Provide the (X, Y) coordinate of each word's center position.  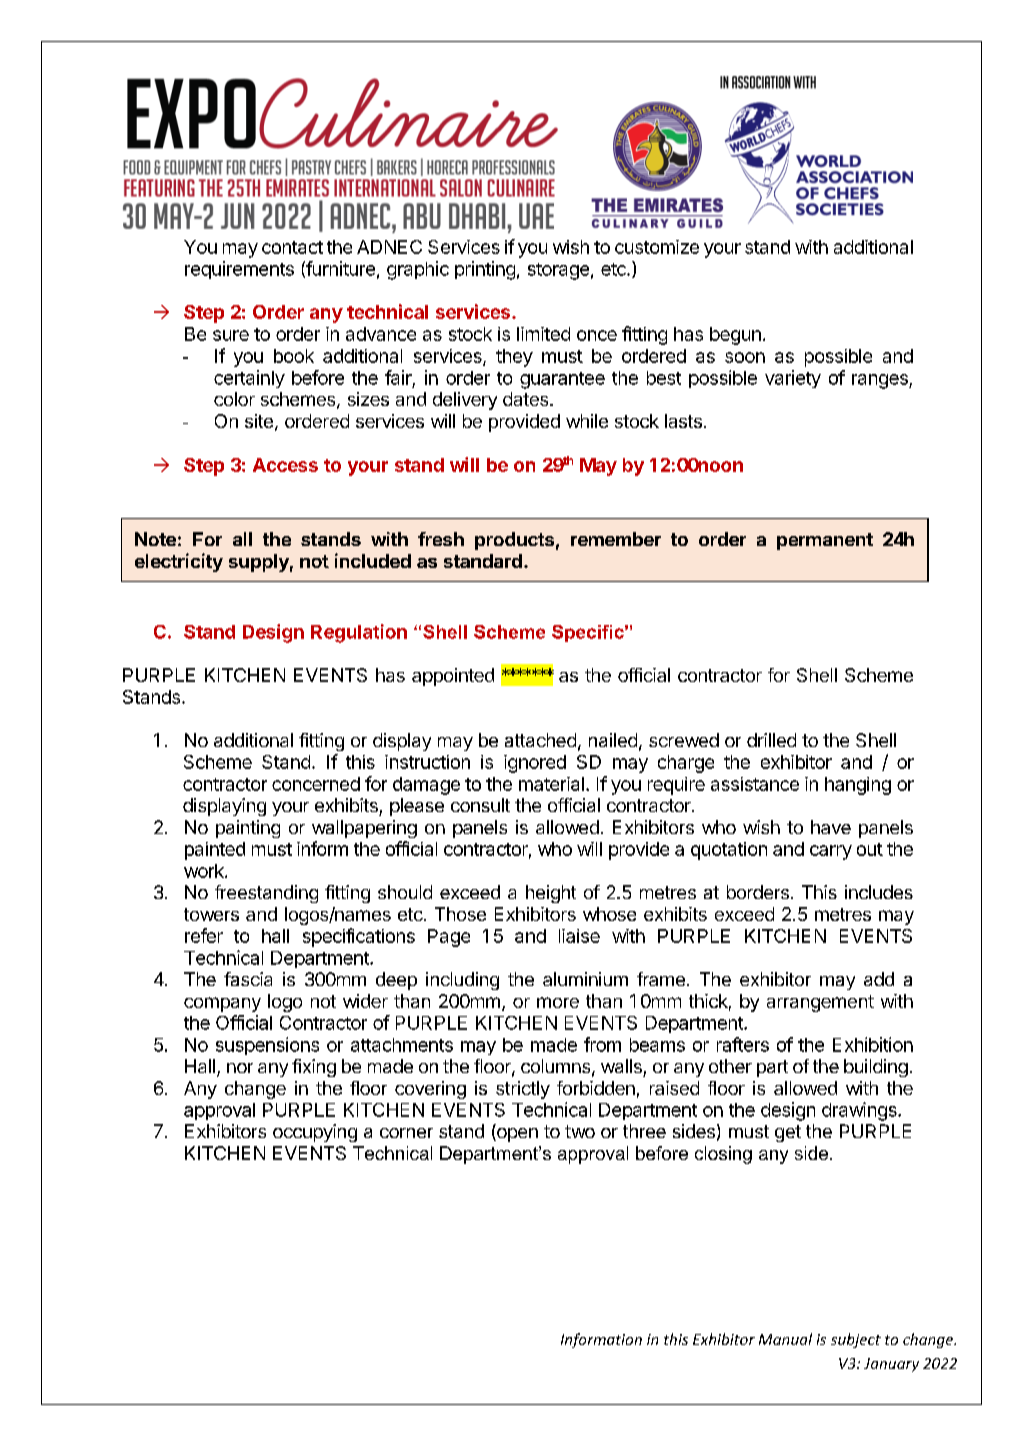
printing (485, 270)
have (831, 827)
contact (292, 247)
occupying (315, 1133)
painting (248, 829)
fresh (441, 539)
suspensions (267, 1046)
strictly (523, 1090)
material (551, 784)
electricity (179, 562)
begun (735, 336)
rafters (743, 1044)
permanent (825, 541)
